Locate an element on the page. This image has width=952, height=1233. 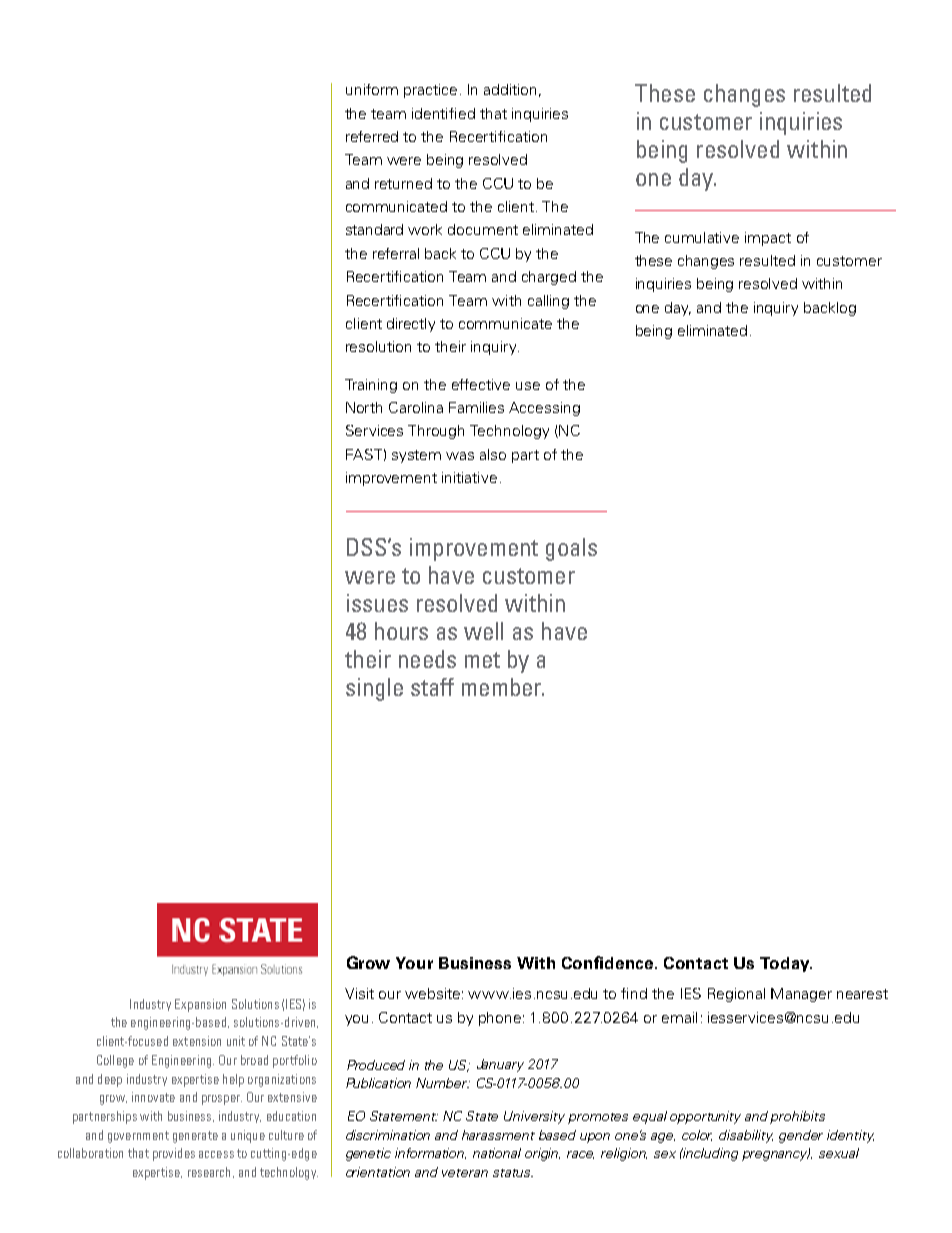
Today is located at coordinates (786, 964).
